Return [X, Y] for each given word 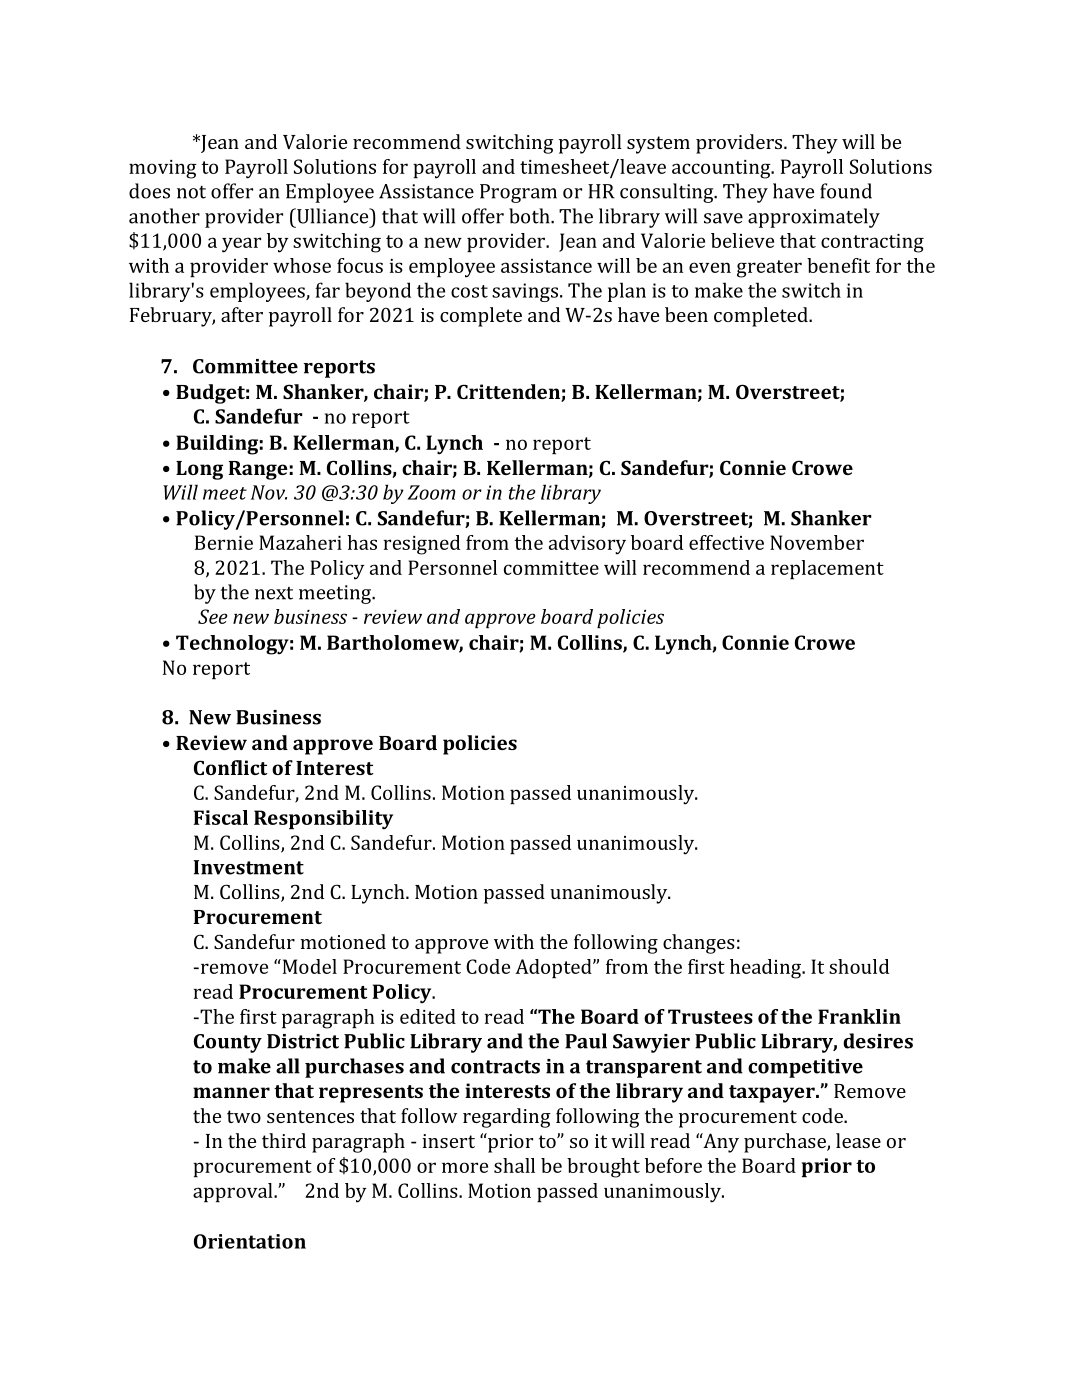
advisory [587, 545]
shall [514, 1165]
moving [163, 169]
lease [858, 1140]
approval [234, 1192]
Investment [248, 867]
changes [699, 944]
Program [518, 193]
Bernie [224, 542]
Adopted [554, 968]
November [817, 542]
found [846, 191]
